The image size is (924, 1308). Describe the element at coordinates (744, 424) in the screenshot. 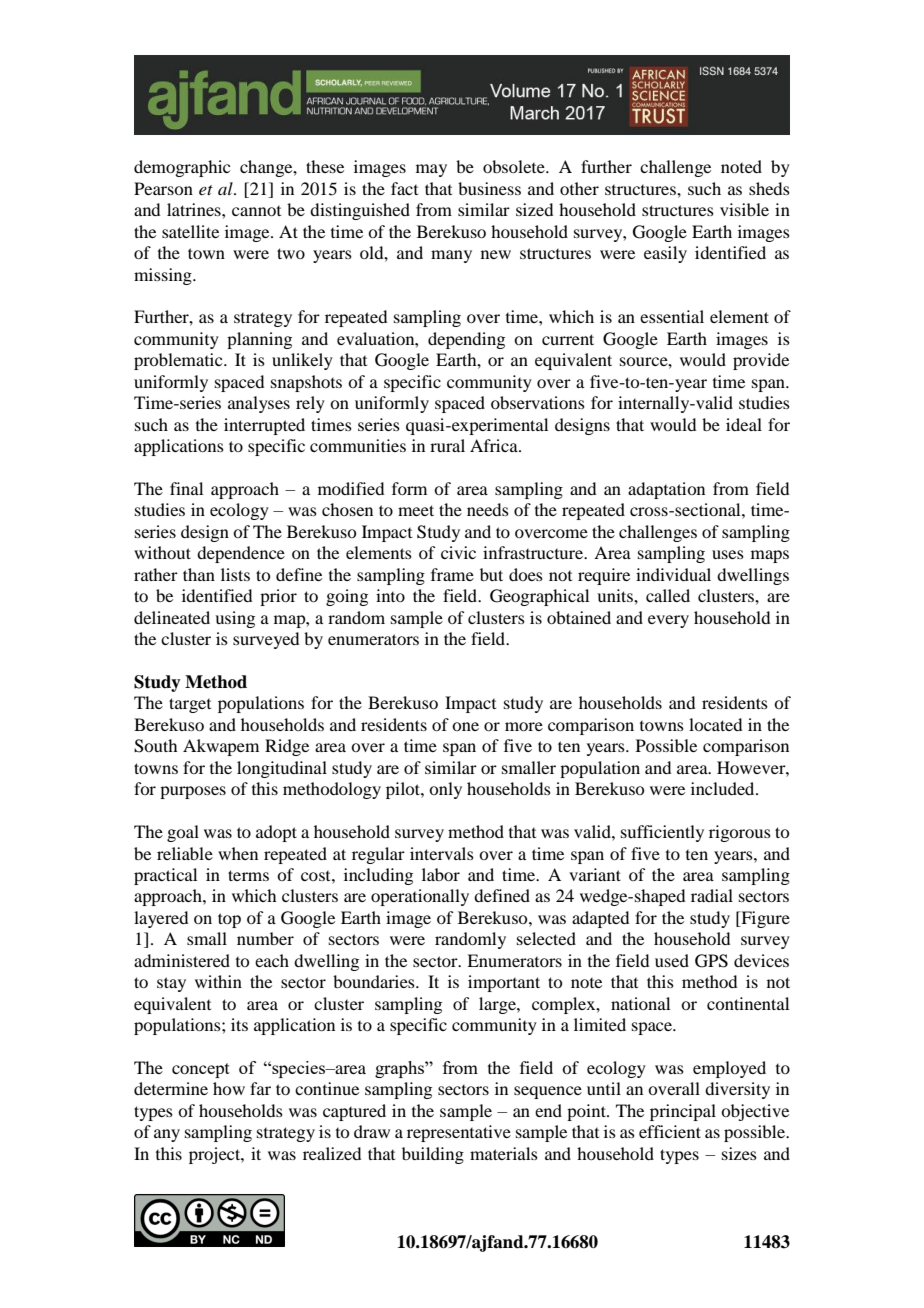

I see `ideal` at that location.
